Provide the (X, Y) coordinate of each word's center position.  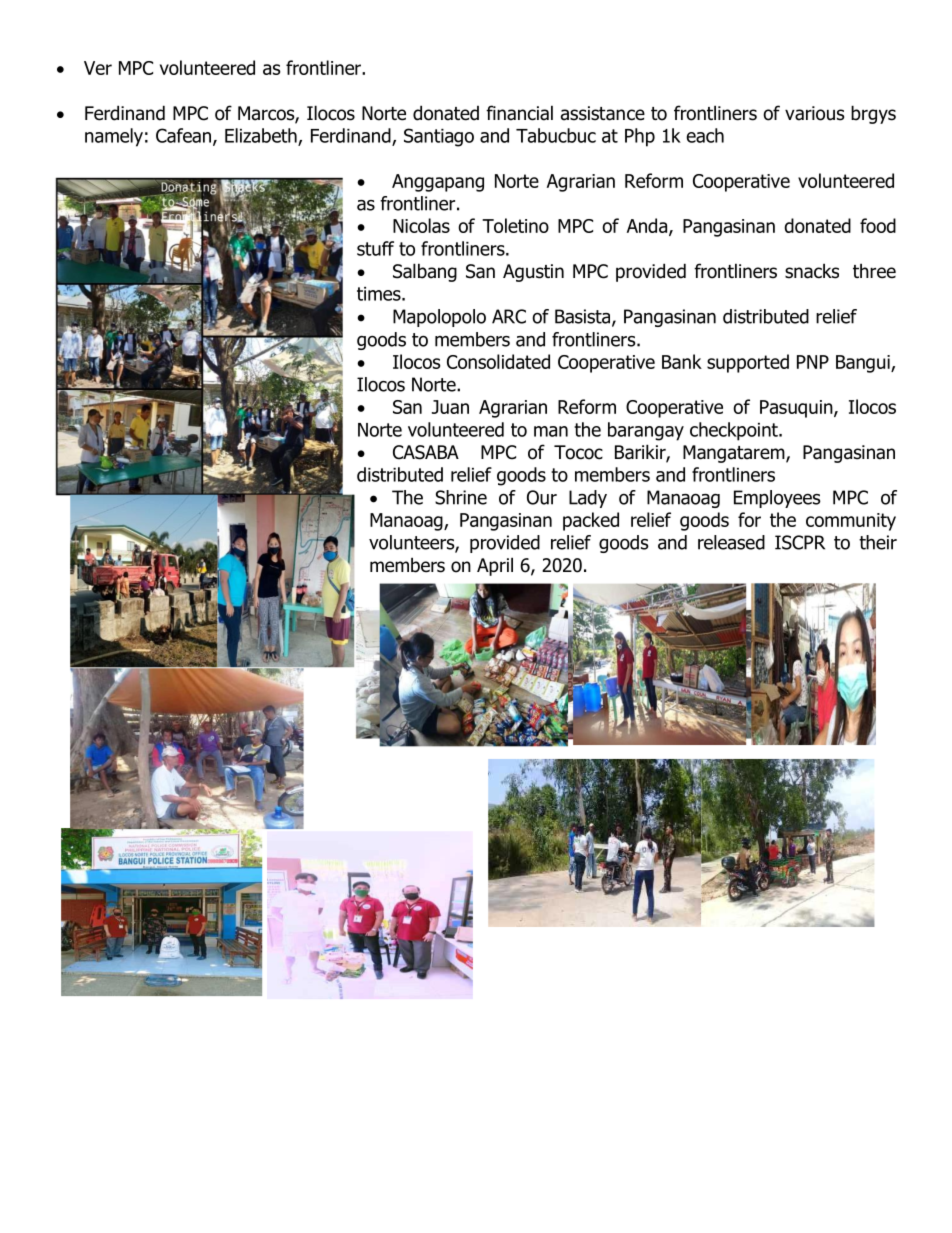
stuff (375, 248)
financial (519, 113)
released (731, 542)
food (878, 225)
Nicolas (421, 225)
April (495, 566)
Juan (450, 407)
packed (591, 521)
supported (748, 363)
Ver (98, 68)
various (814, 113)
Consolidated (498, 361)
